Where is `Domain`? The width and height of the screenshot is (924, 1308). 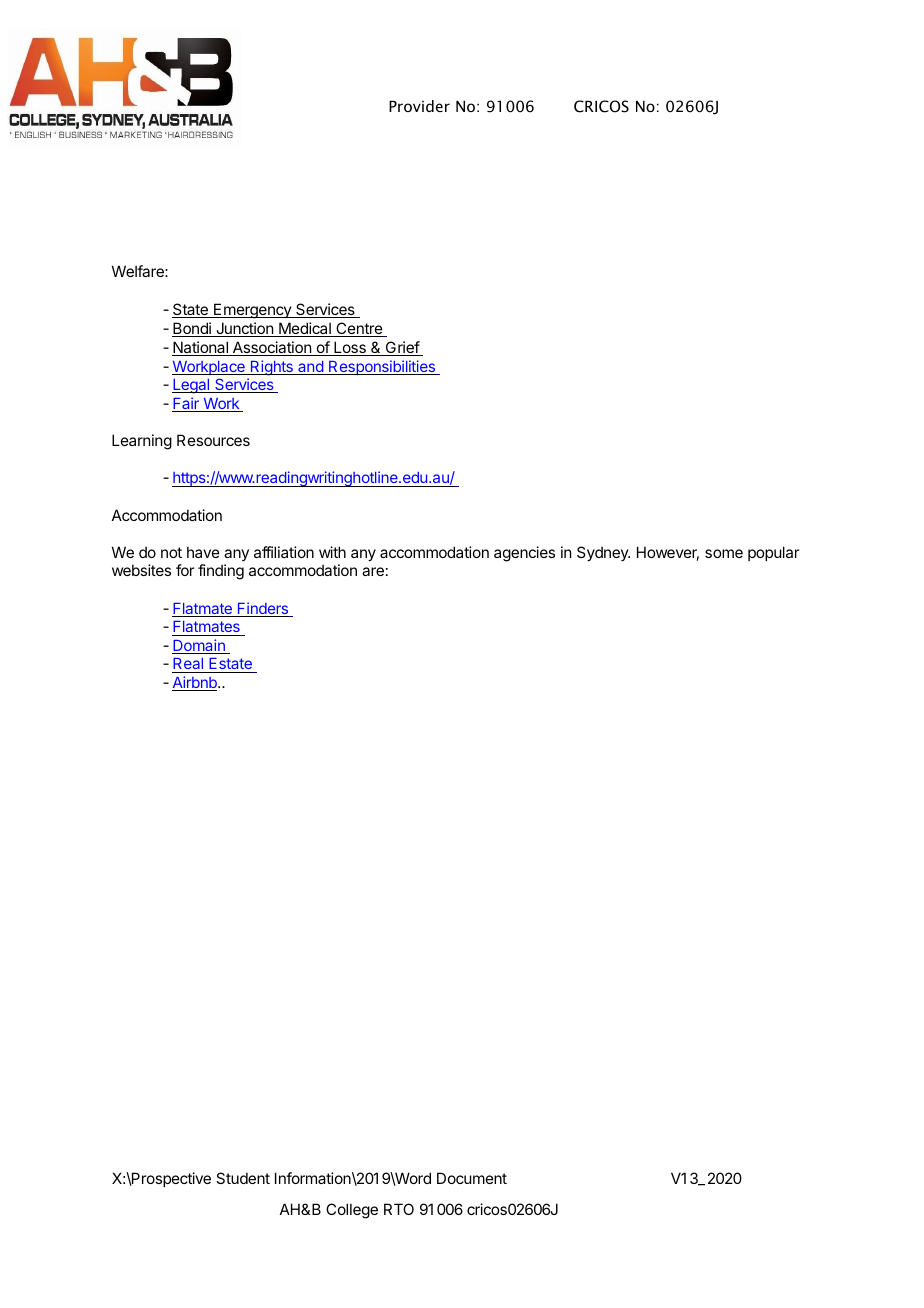
Domain is located at coordinates (199, 646).
